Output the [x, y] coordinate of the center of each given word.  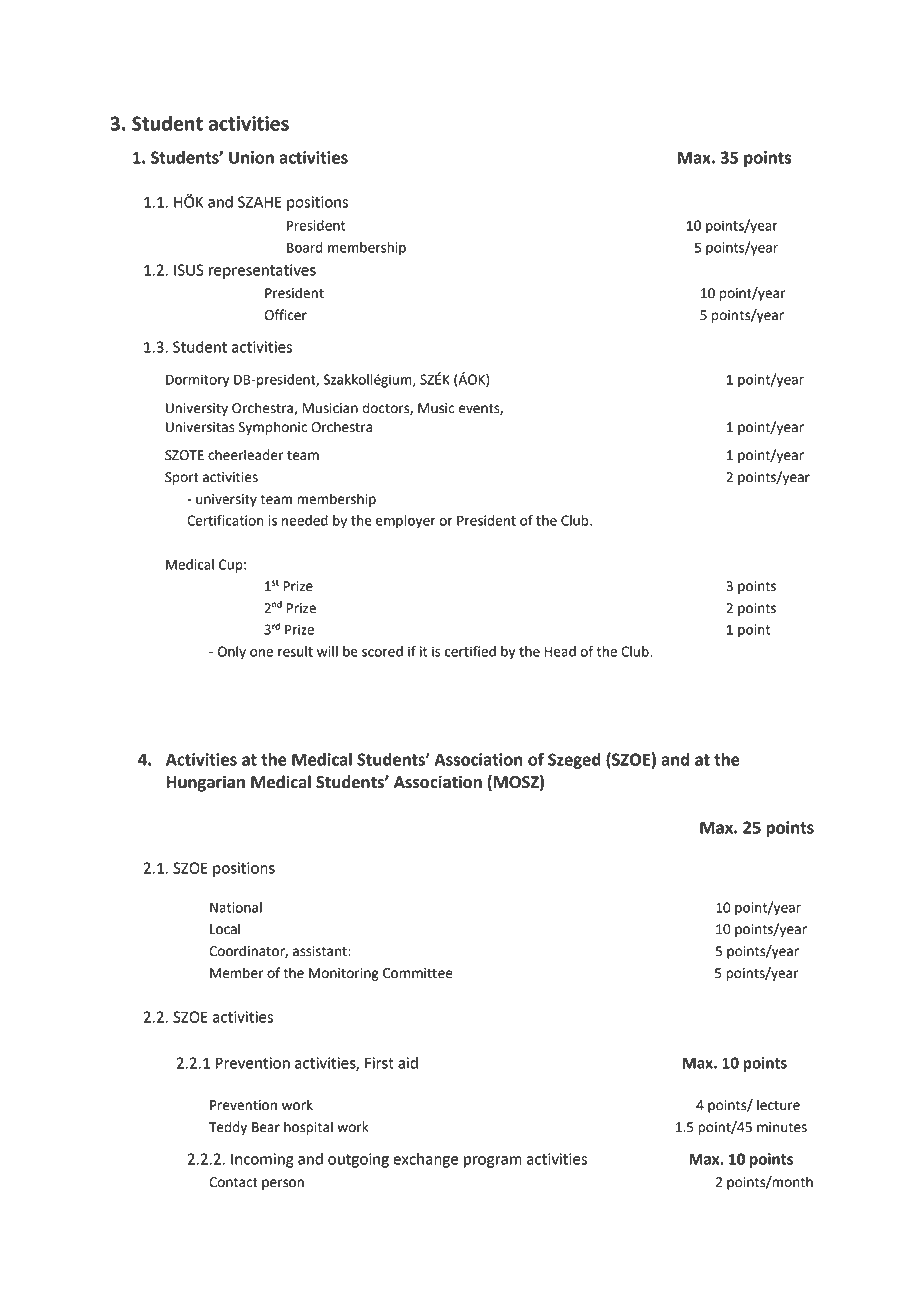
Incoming [262, 1160]
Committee [418, 973]
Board [305, 247]
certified [470, 651]
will [327, 651]
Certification [225, 520]
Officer [286, 315]
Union [251, 157]
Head [560, 651]
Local [225, 929]
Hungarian [206, 783]
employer [406, 522]
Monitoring [344, 974]
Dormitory [197, 381]
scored [382, 651]
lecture [778, 1105]
